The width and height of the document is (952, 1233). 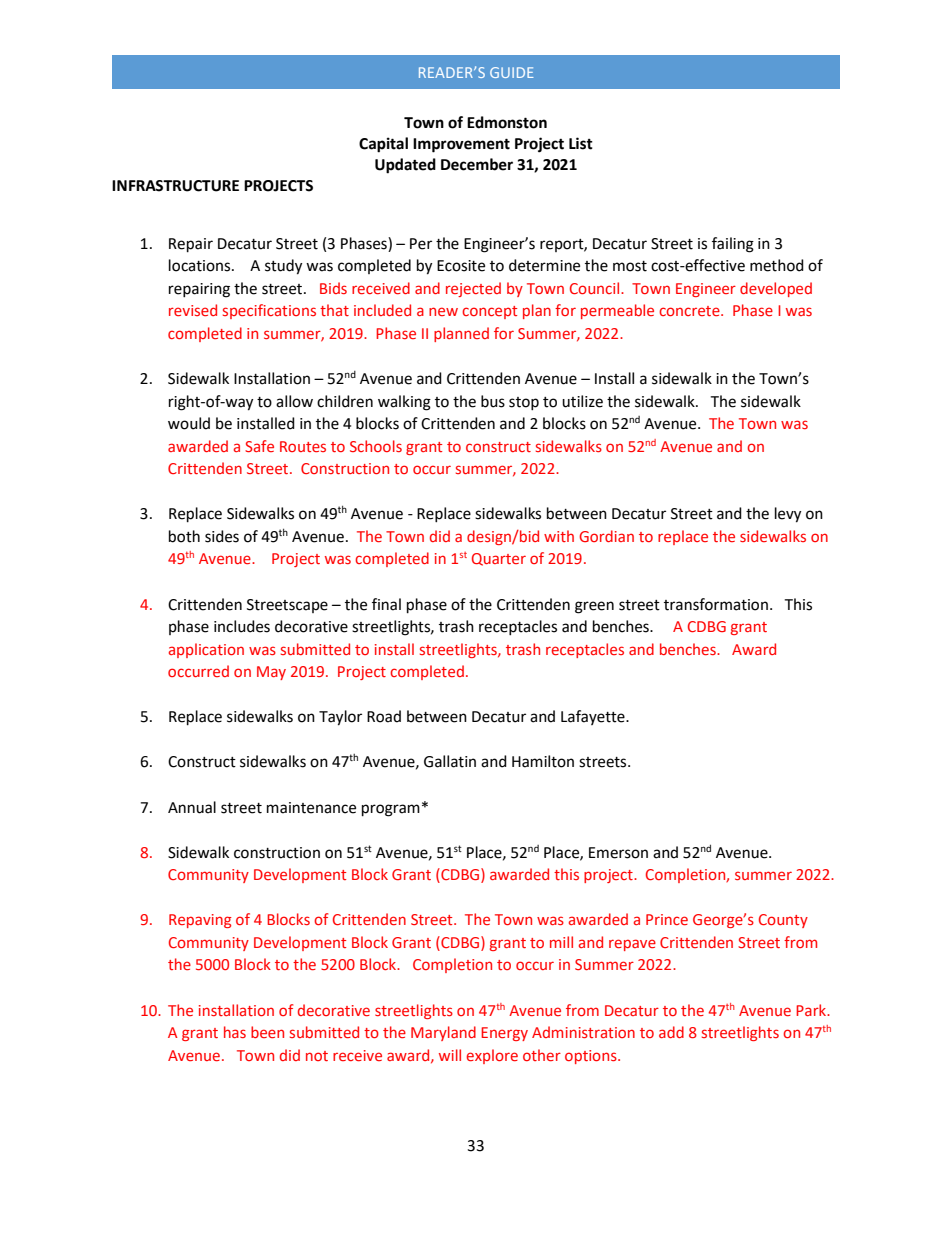 I want to click on May, so click(x=271, y=673).
